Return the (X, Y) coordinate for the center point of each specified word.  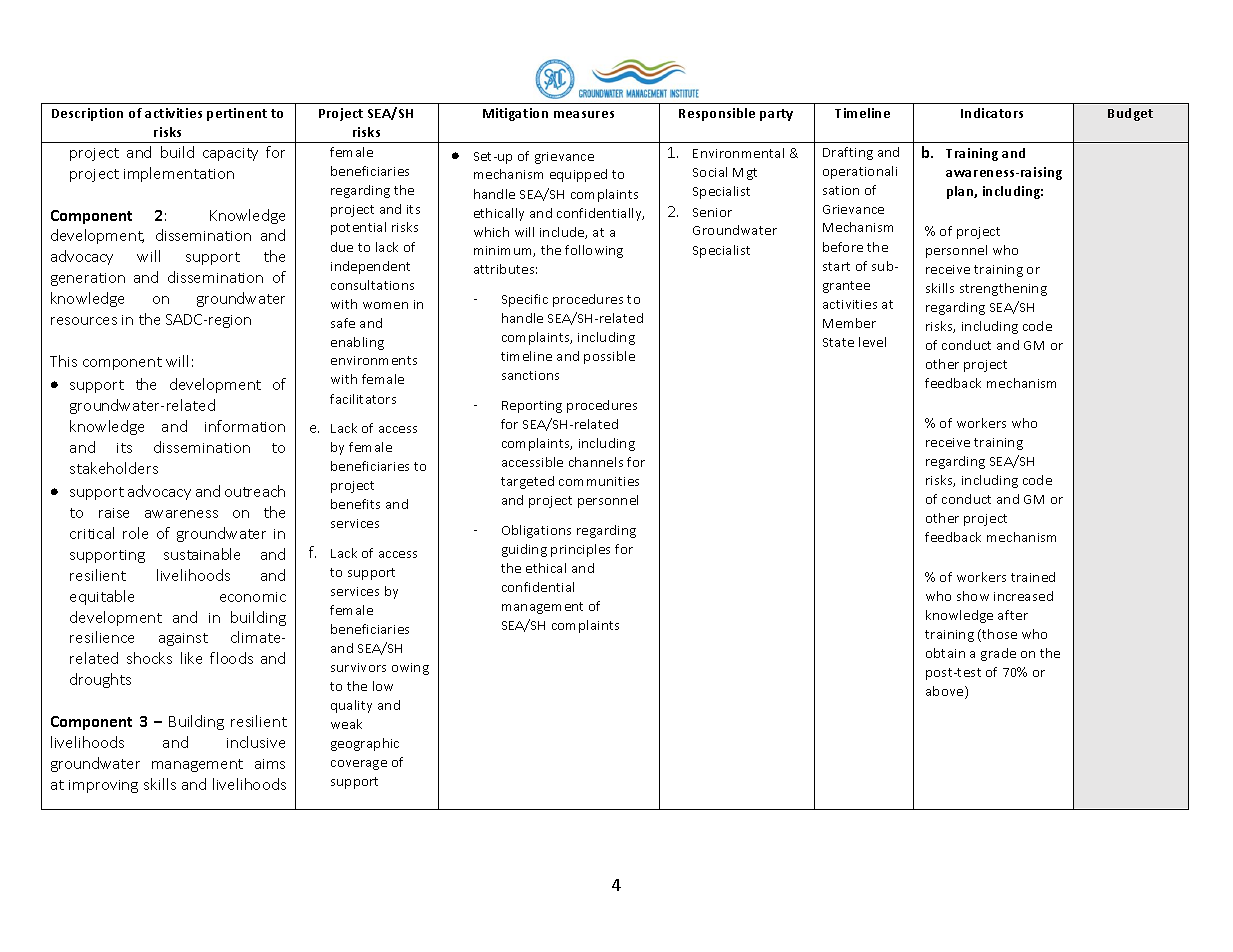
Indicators (992, 113)
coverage (359, 765)
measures (584, 114)
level (872, 342)
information (245, 426)
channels (596, 462)
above (946, 692)
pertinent (237, 114)
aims (270, 764)
